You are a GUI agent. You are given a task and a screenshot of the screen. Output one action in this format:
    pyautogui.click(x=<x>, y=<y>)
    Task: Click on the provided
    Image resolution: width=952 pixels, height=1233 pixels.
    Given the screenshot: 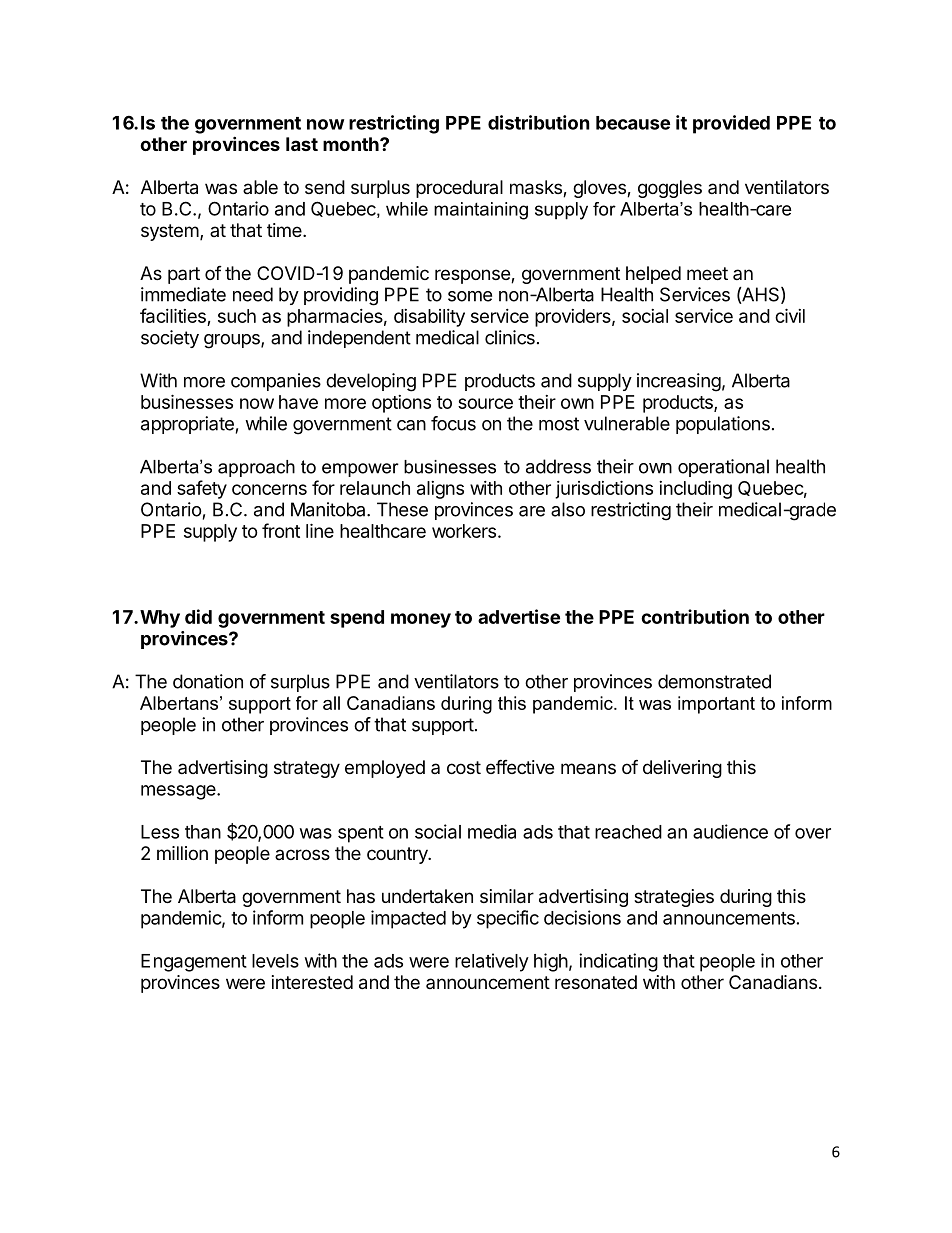 What is the action you would take?
    pyautogui.click(x=731, y=124)
